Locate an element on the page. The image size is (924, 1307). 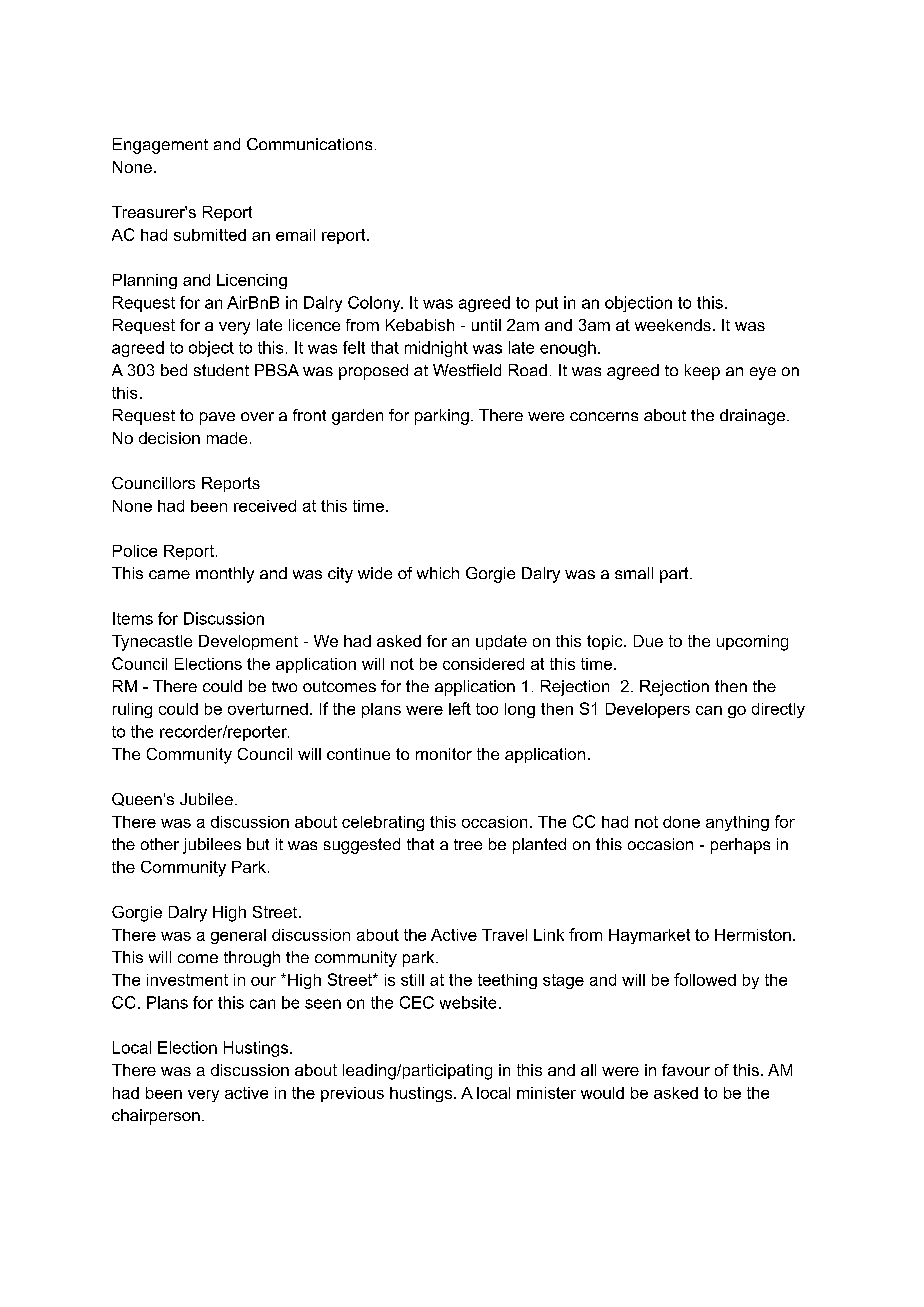
keep is located at coordinates (702, 372).
